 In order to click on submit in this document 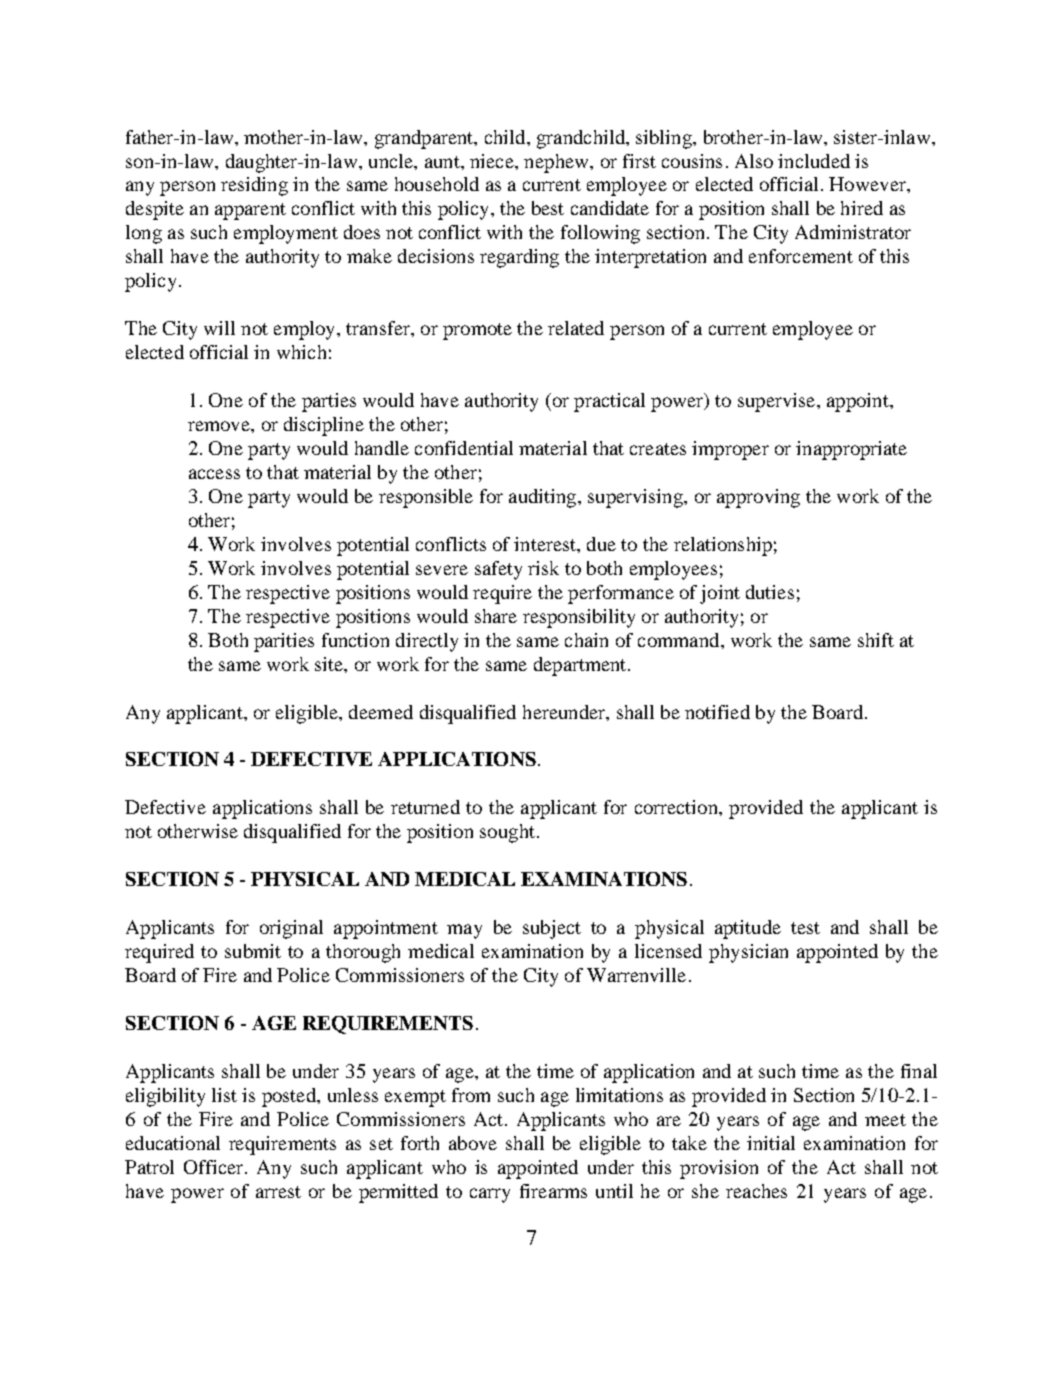, I will do `click(253, 951)`.
